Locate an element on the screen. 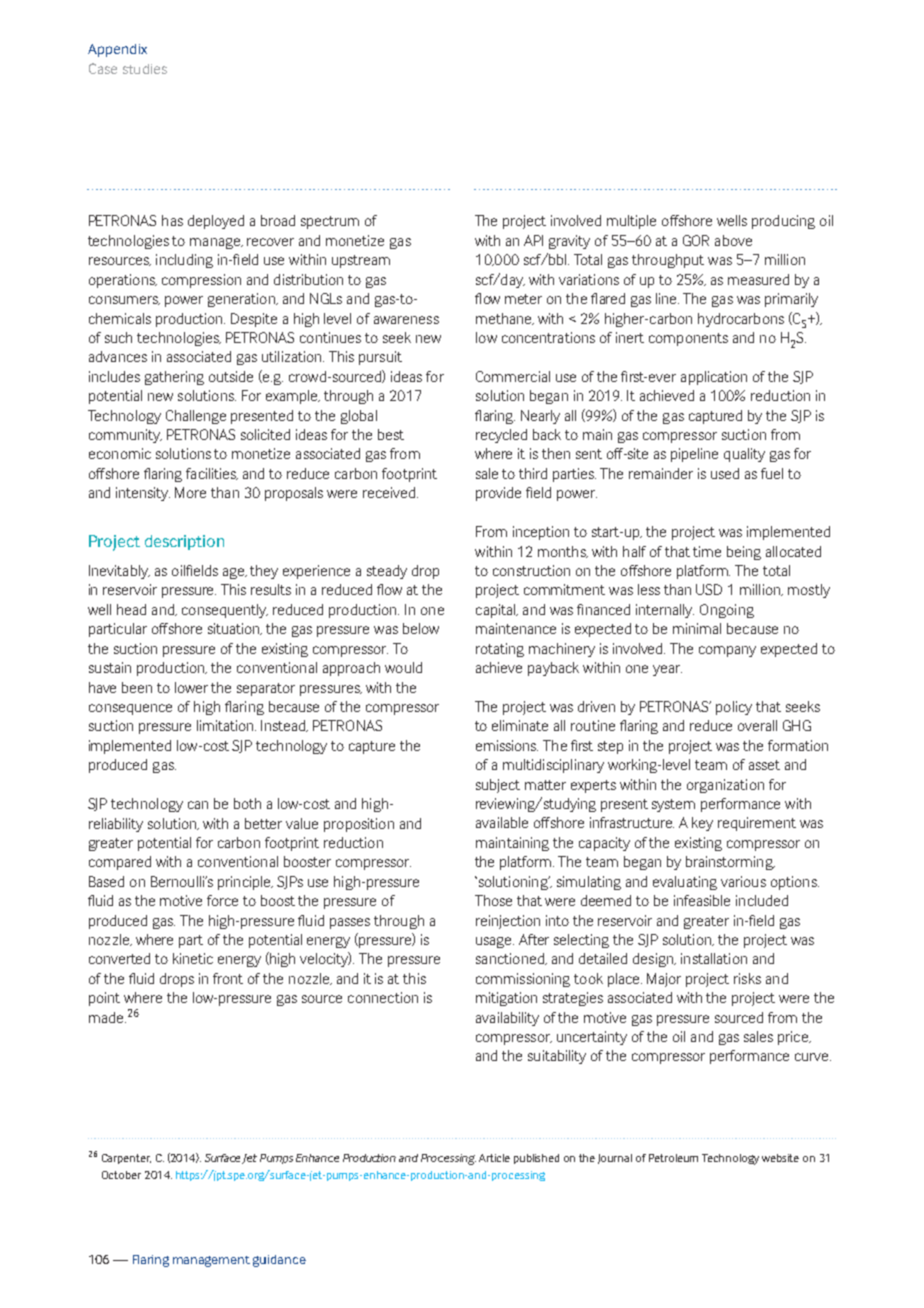  mitigation is located at coordinates (506, 999).
